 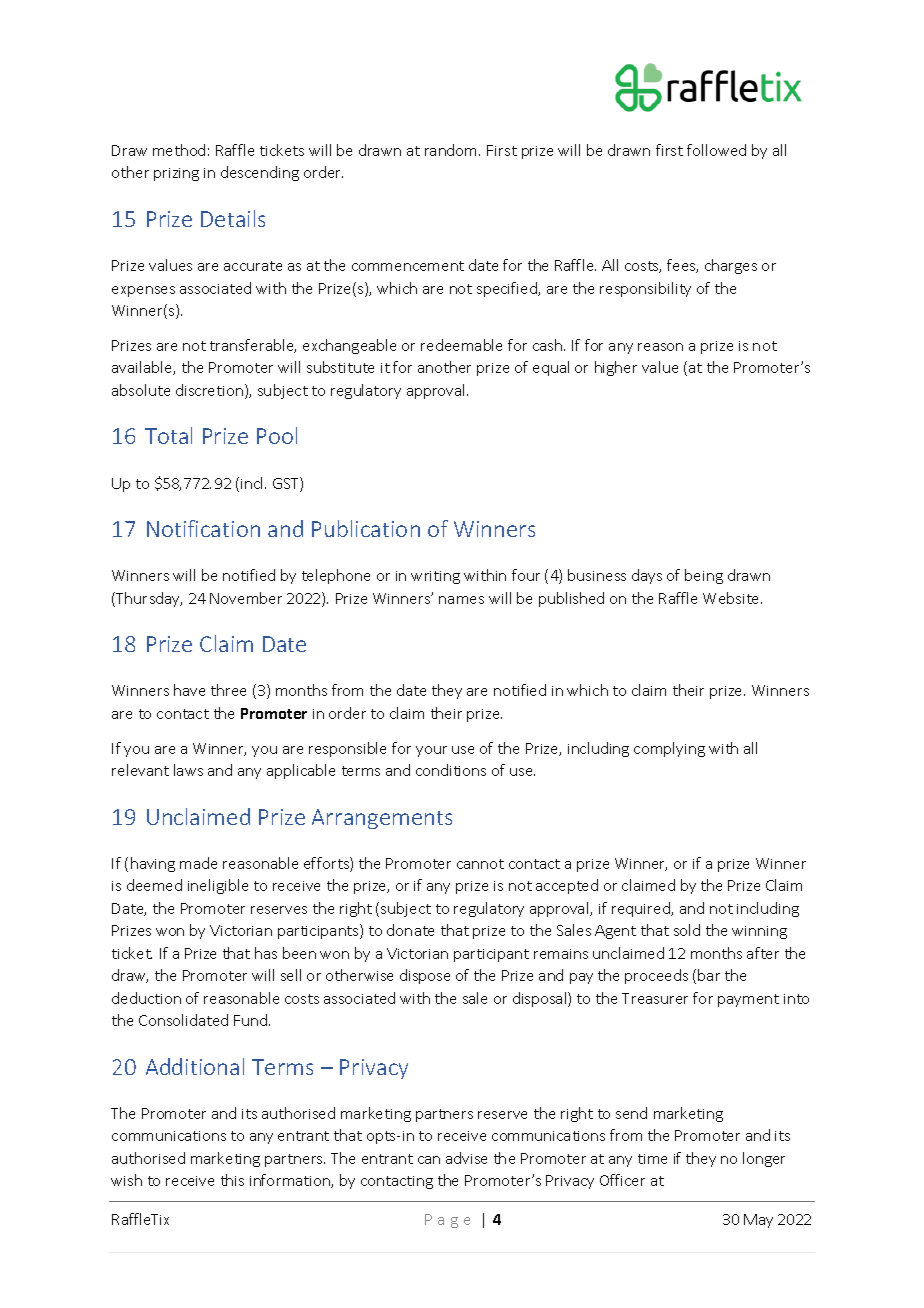 What do you see at coordinates (461, 345) in the screenshot?
I see `redeemable` at bounding box center [461, 345].
